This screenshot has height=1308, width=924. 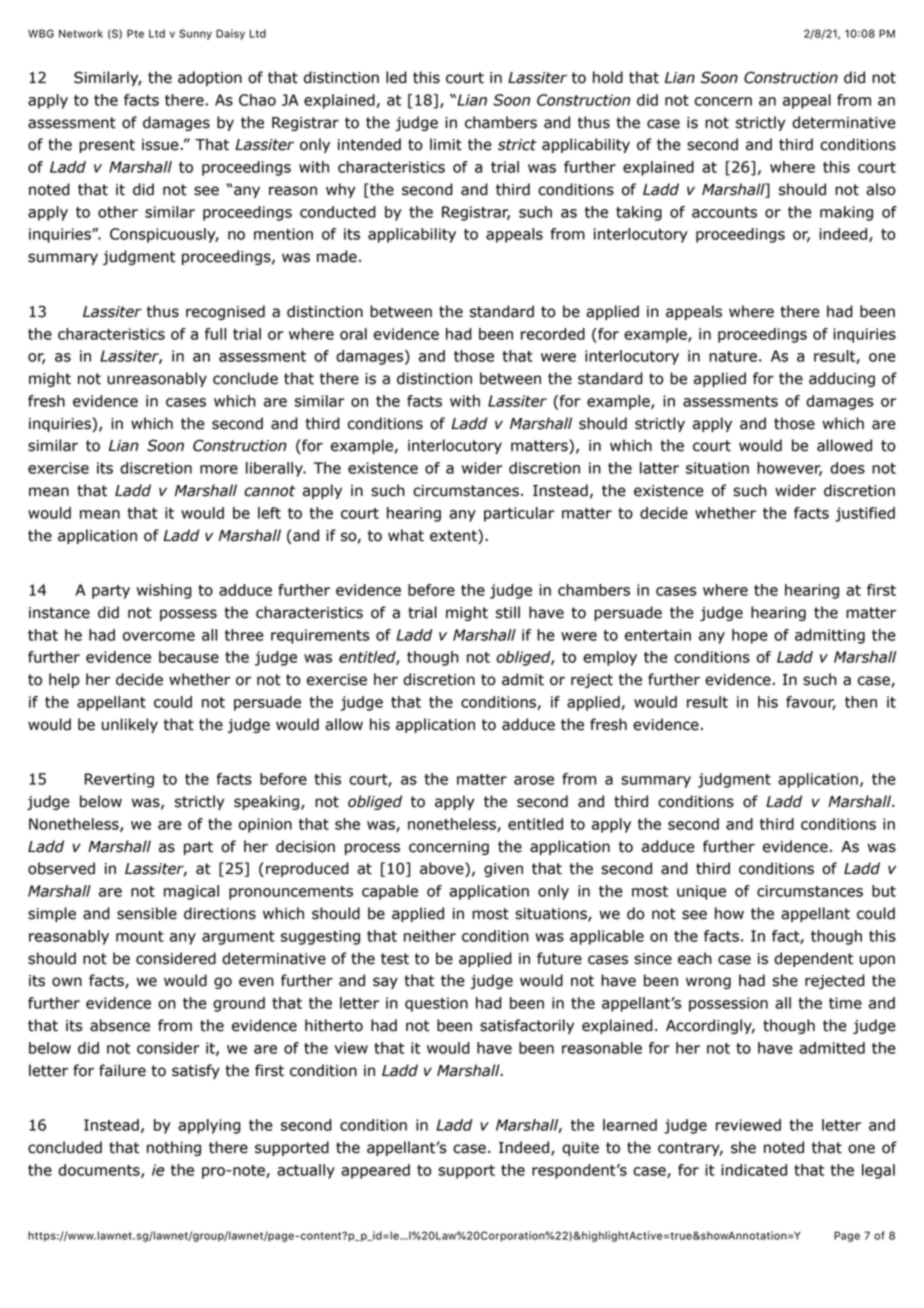 I want to click on Pte, so click(x=135, y=33).
